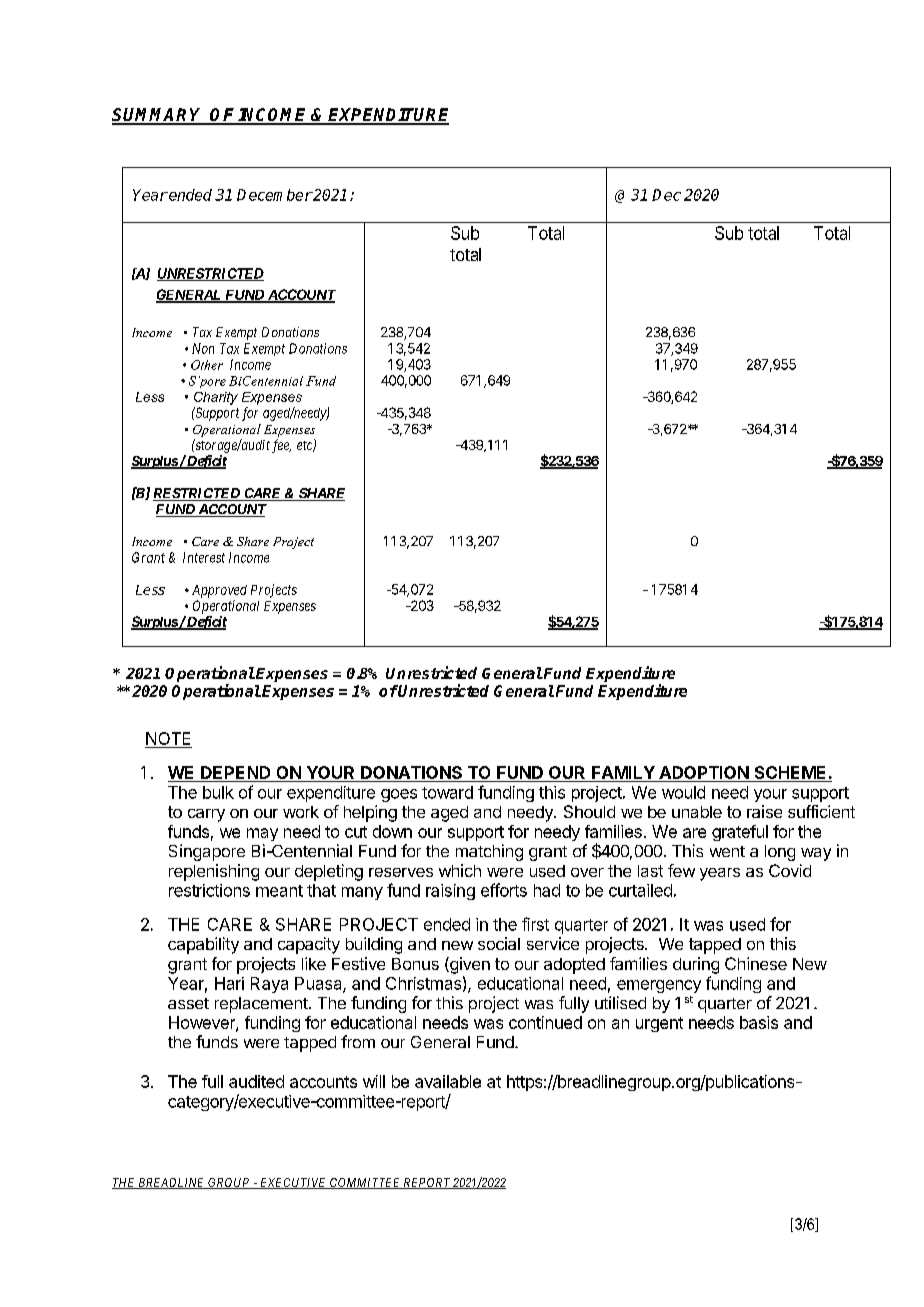 The image size is (924, 1307). I want to click on Interest, so click(204, 557).
